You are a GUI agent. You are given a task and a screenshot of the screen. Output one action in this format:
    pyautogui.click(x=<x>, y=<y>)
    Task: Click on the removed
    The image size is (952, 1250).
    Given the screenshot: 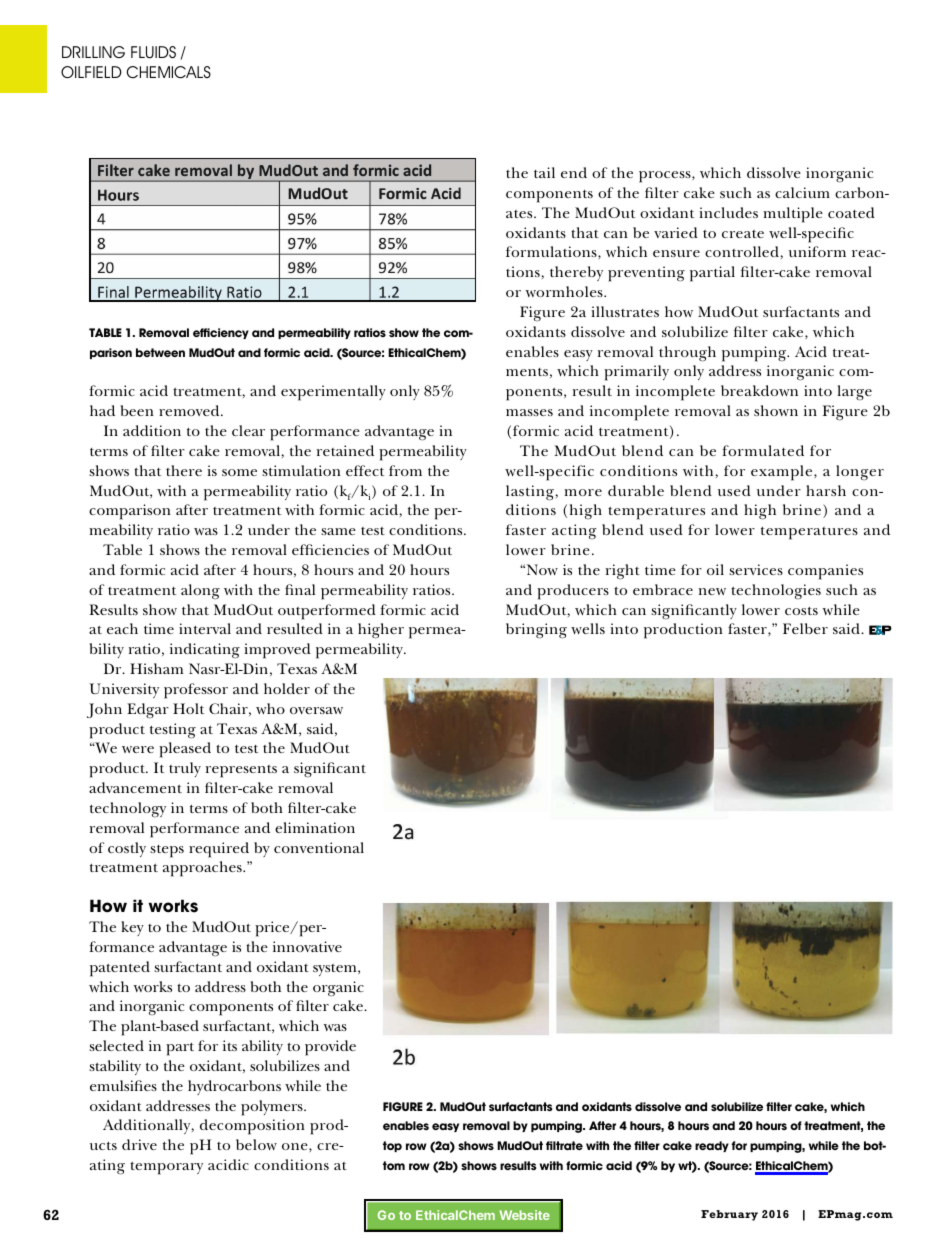 What is the action you would take?
    pyautogui.click(x=190, y=410)
